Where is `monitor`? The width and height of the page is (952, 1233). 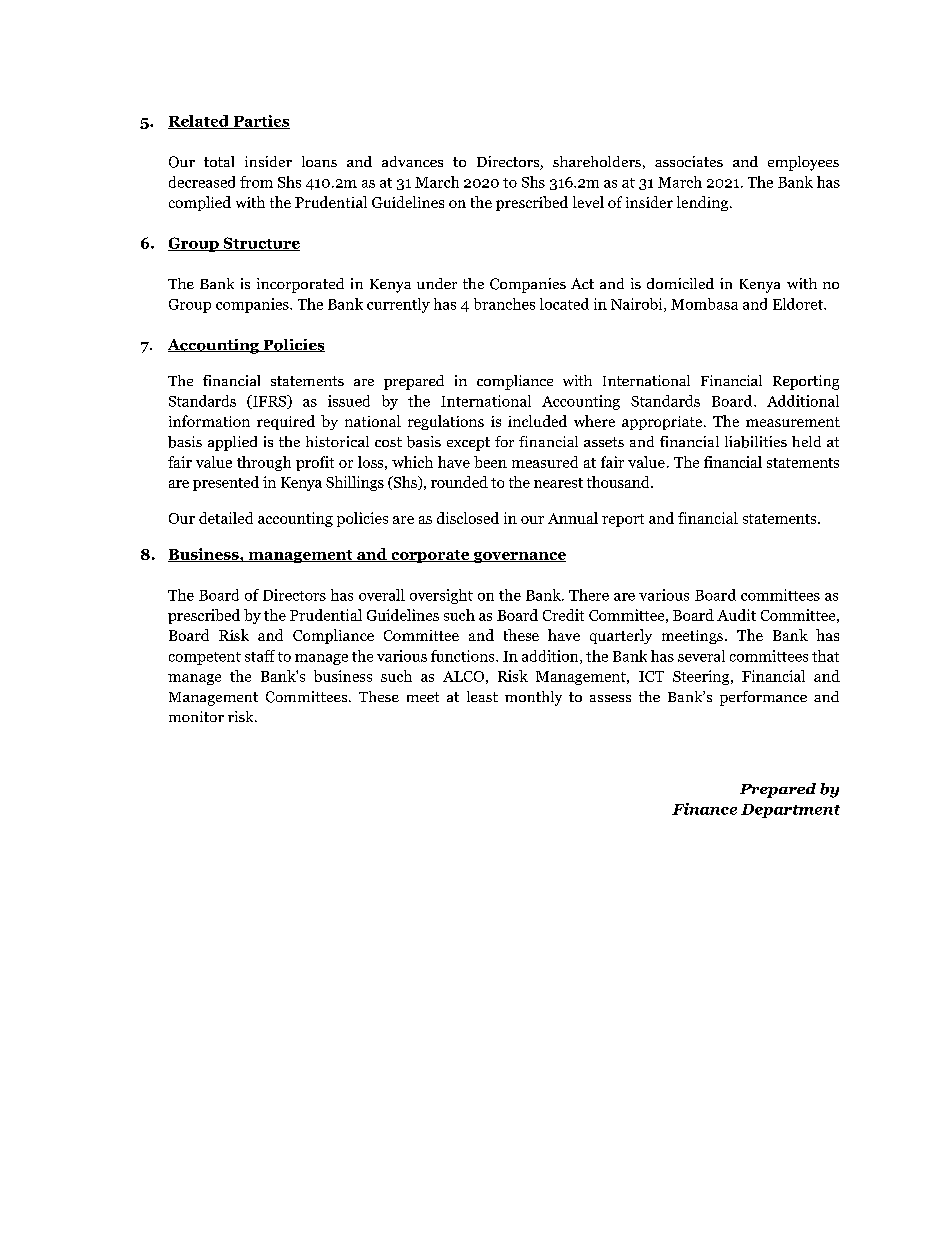
monitor is located at coordinates (196, 716).
